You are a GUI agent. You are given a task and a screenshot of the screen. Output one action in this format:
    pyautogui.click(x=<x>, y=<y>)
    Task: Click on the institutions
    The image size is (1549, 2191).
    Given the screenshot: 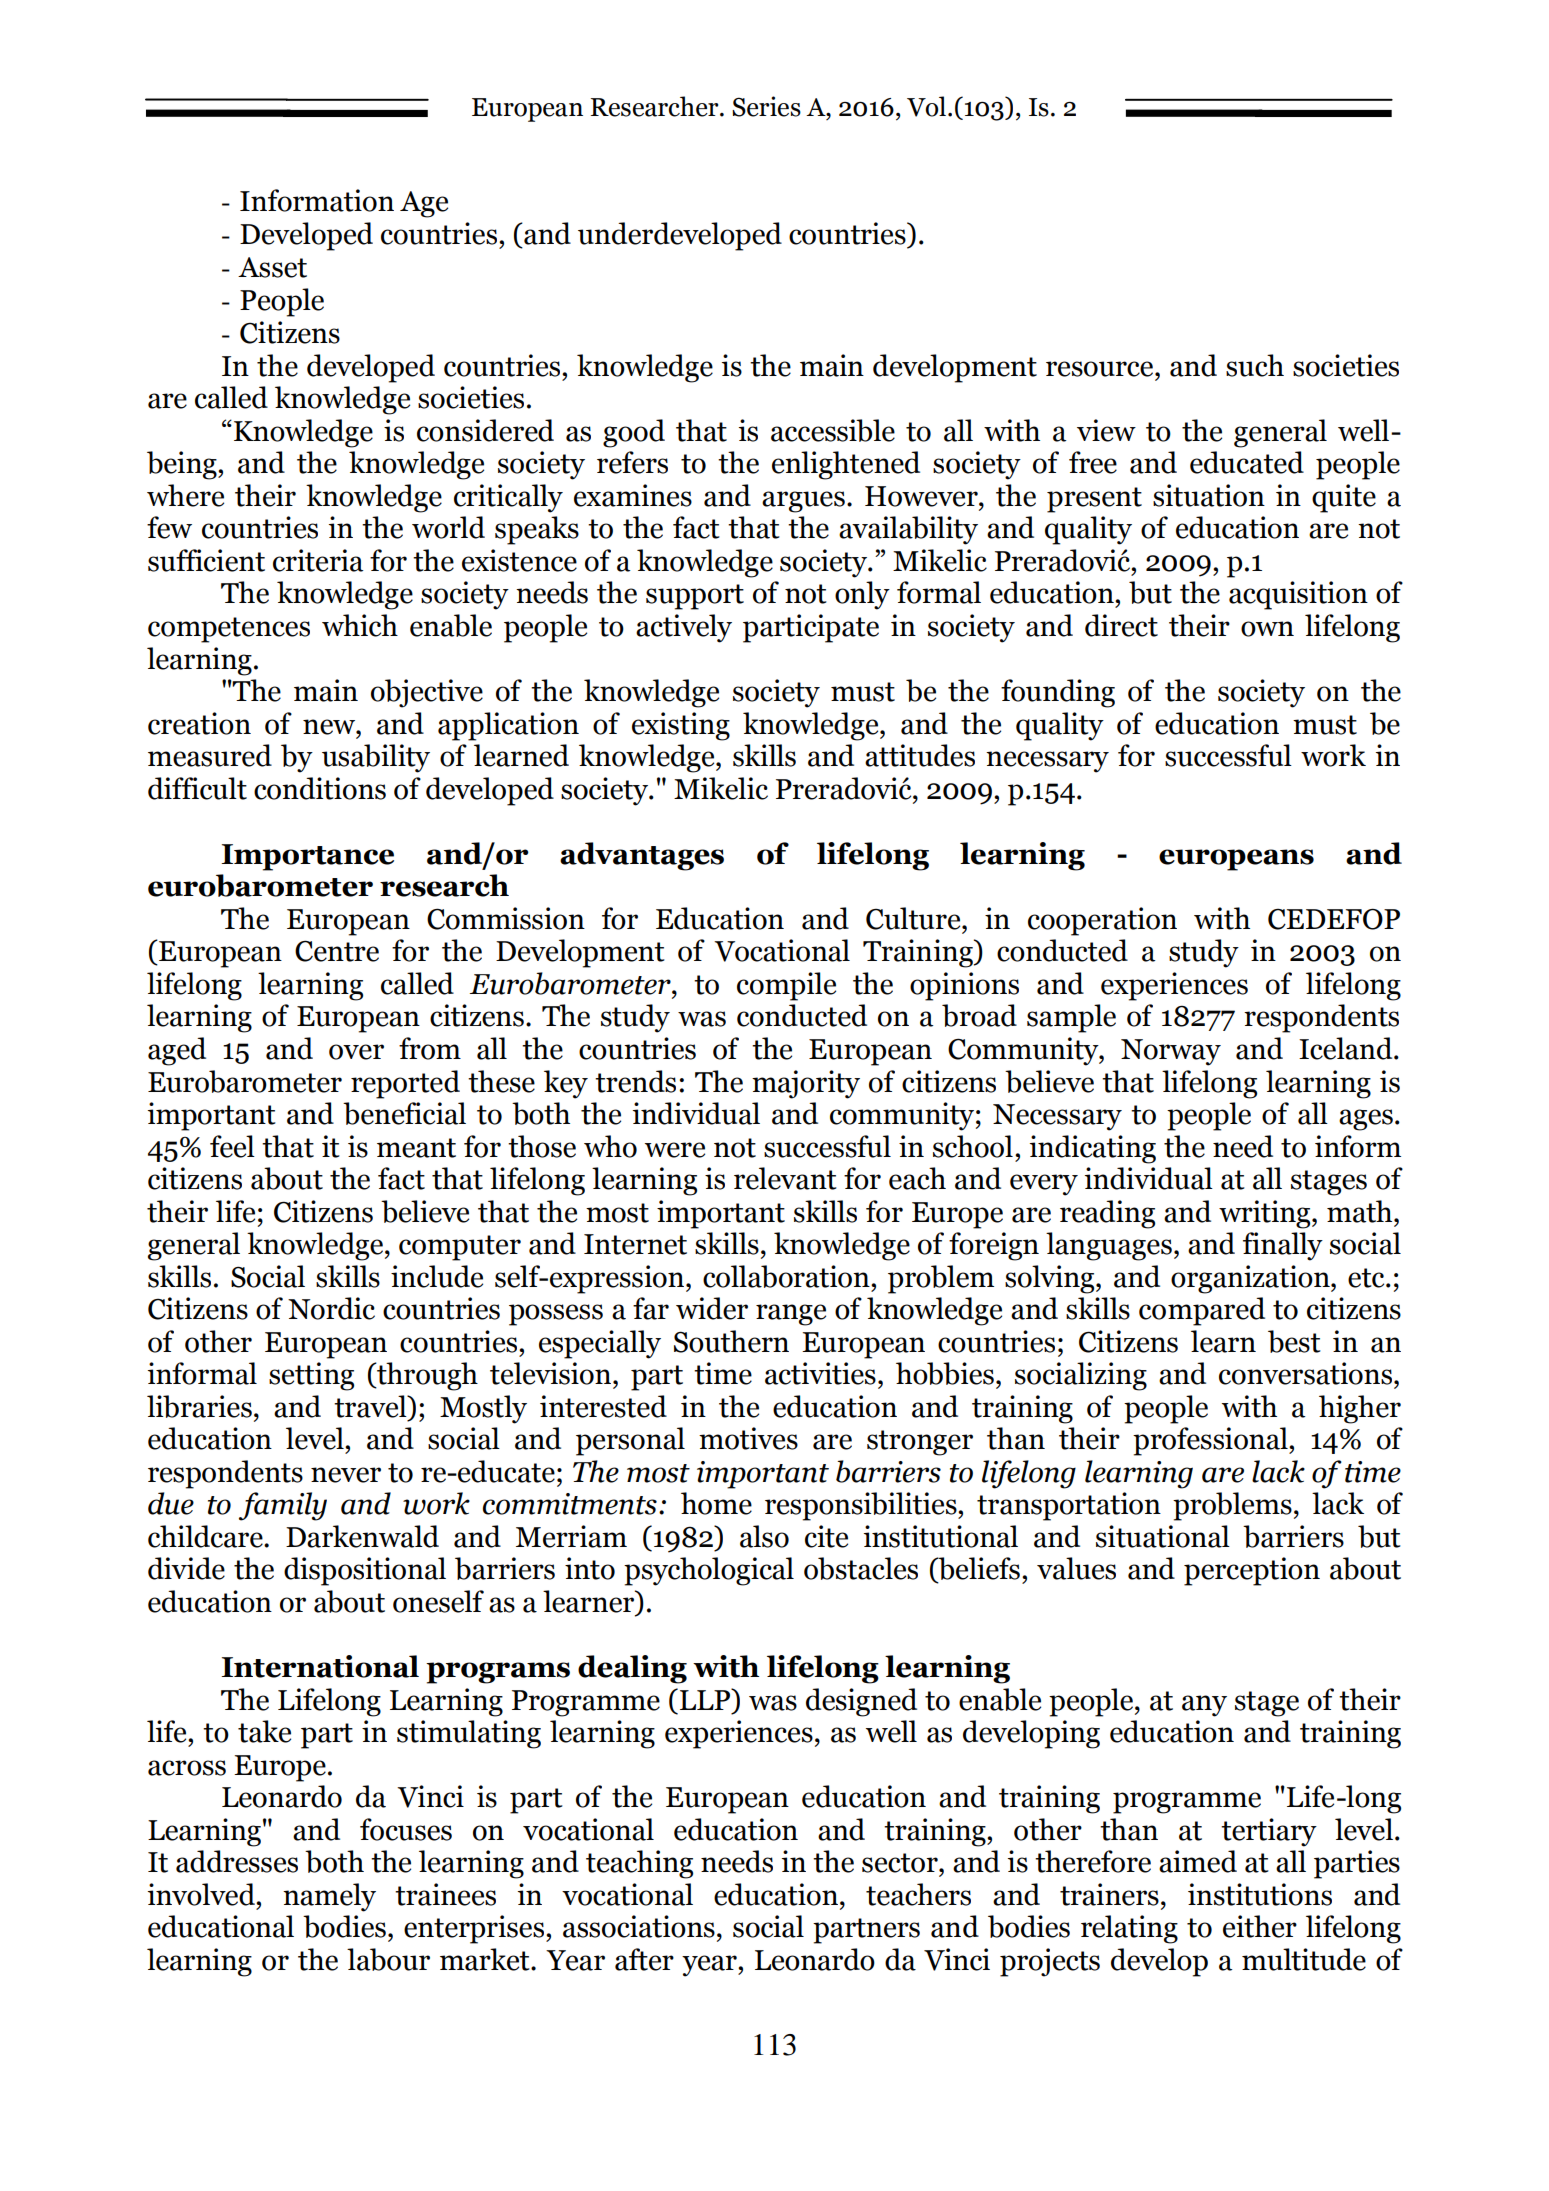 What is the action you would take?
    pyautogui.click(x=1260, y=1894)
